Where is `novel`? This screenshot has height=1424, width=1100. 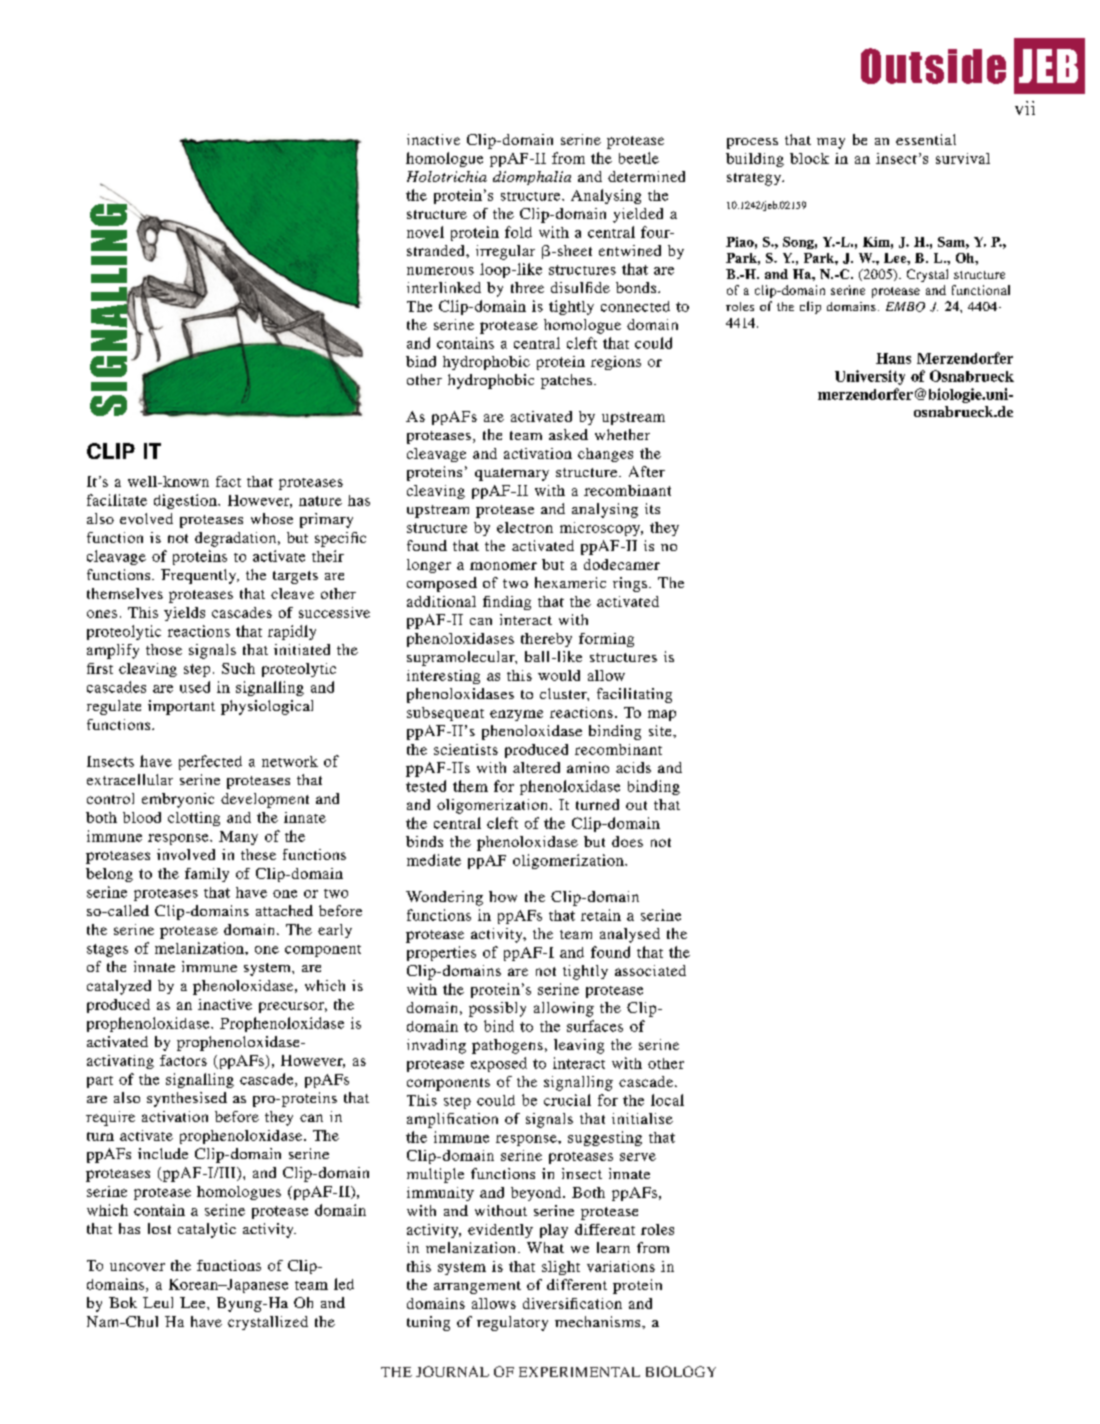
novel is located at coordinates (425, 232).
